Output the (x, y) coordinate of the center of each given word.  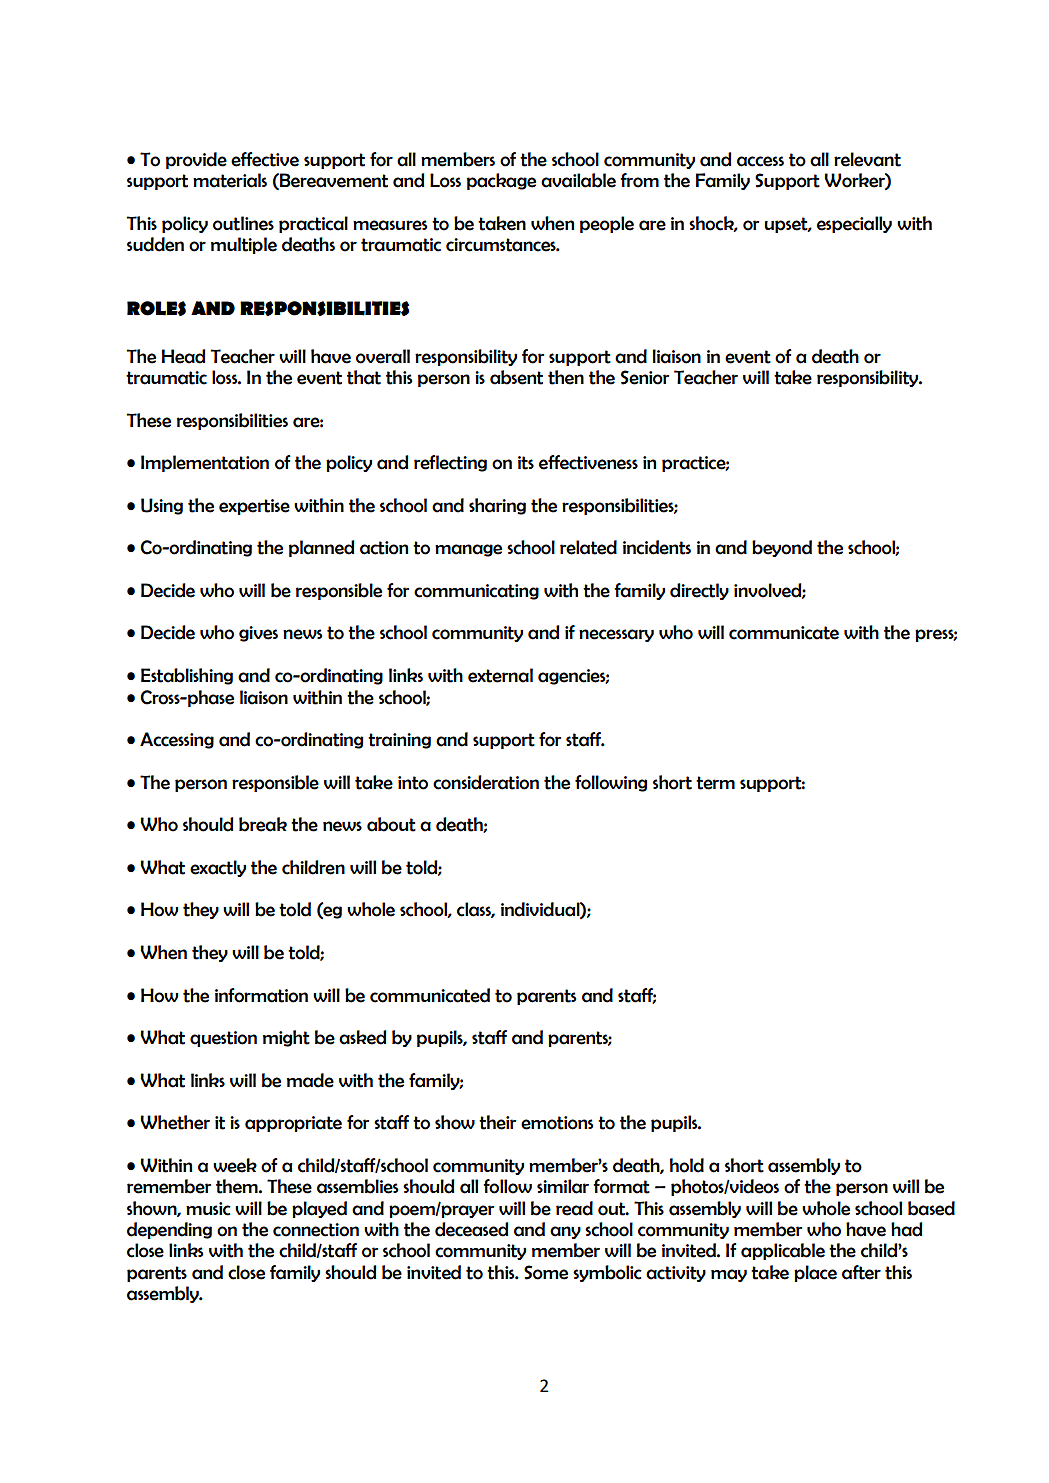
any (565, 1232)
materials (230, 180)
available (578, 180)
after (861, 1272)
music (208, 1209)
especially (854, 224)
